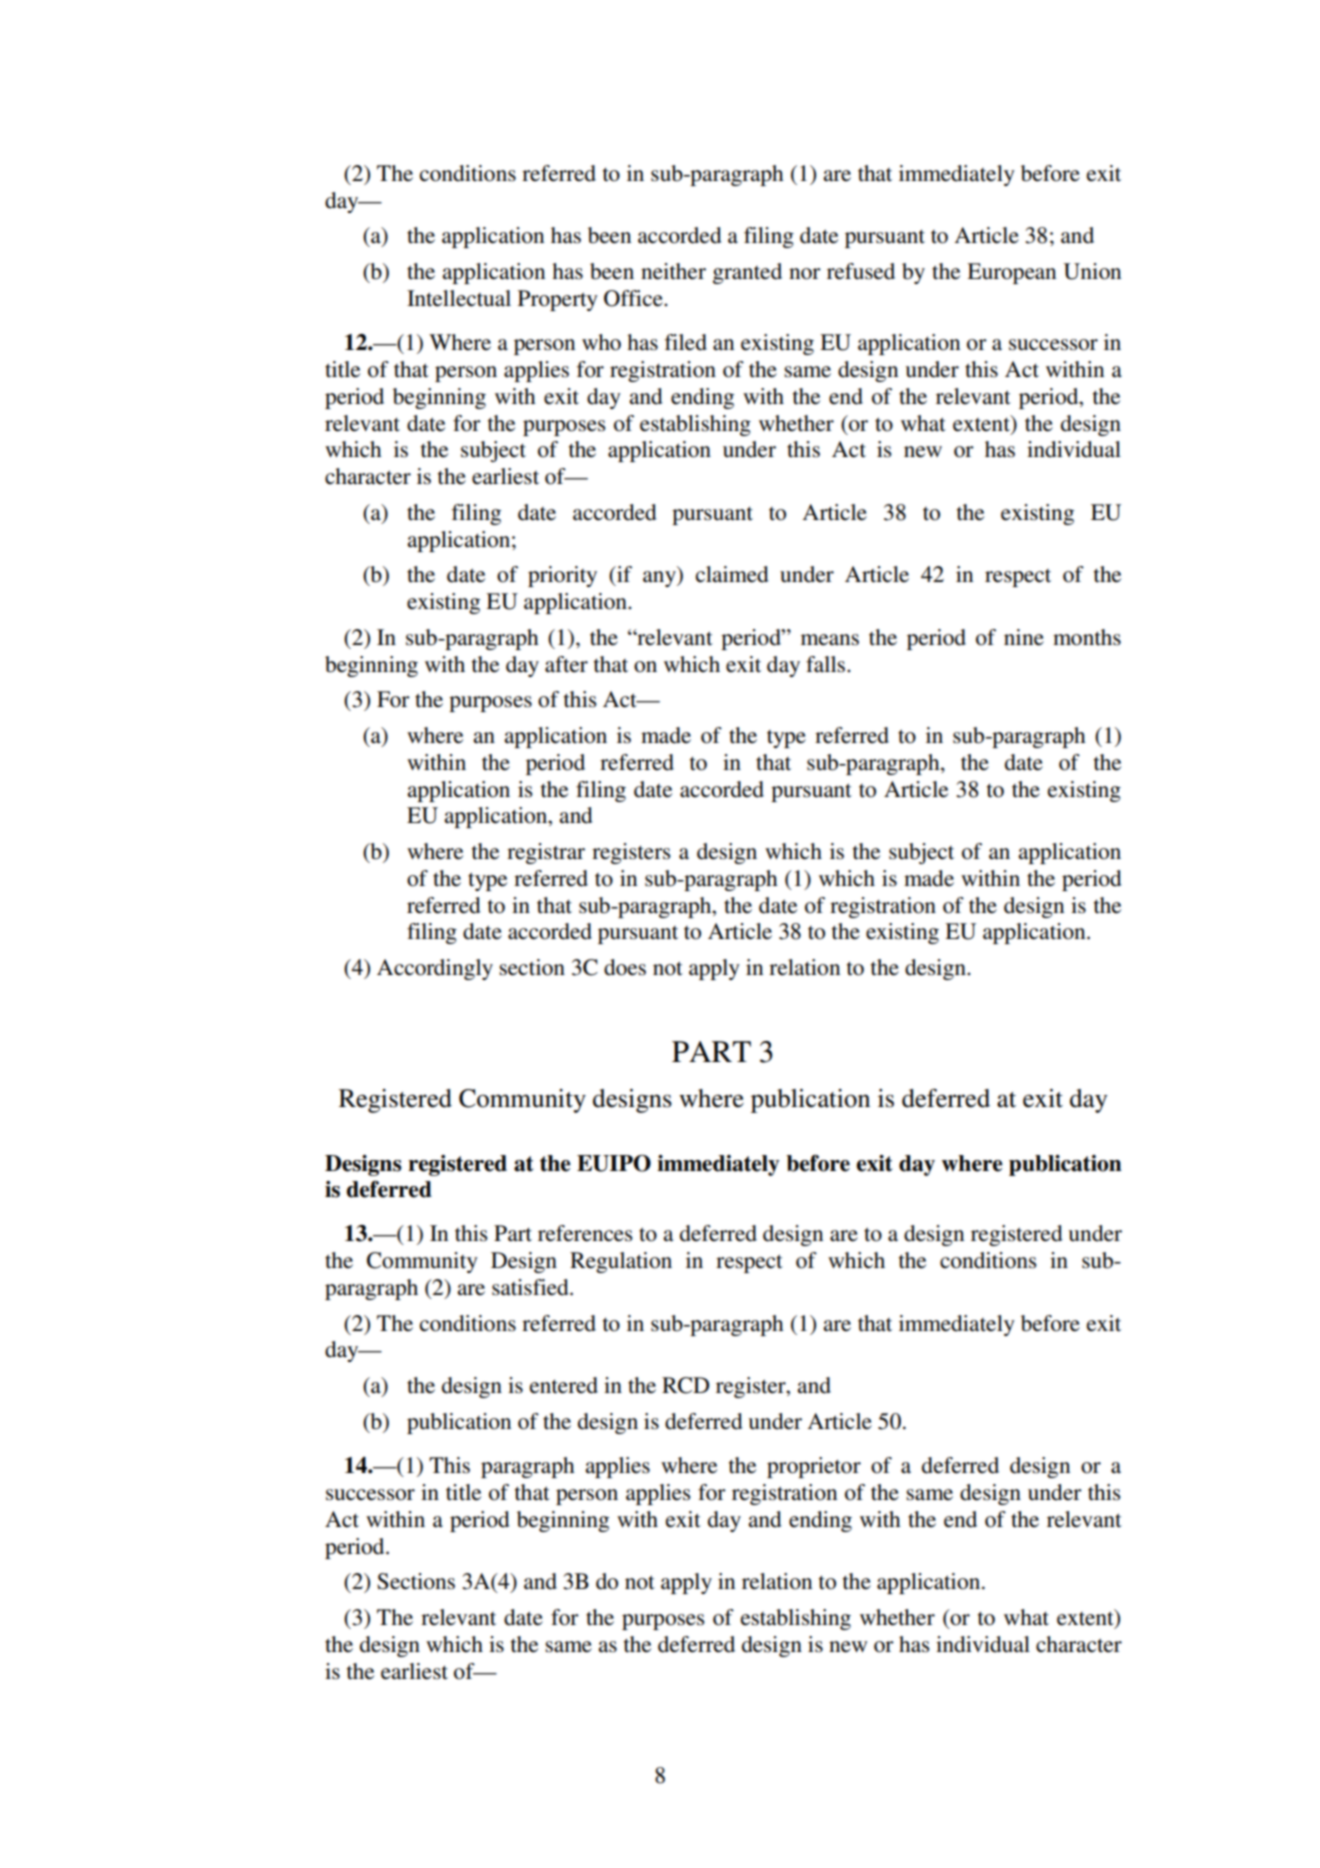 The image size is (1320, 1868). What do you see at coordinates (1011, 273) in the image?
I see `European` at bounding box center [1011, 273].
